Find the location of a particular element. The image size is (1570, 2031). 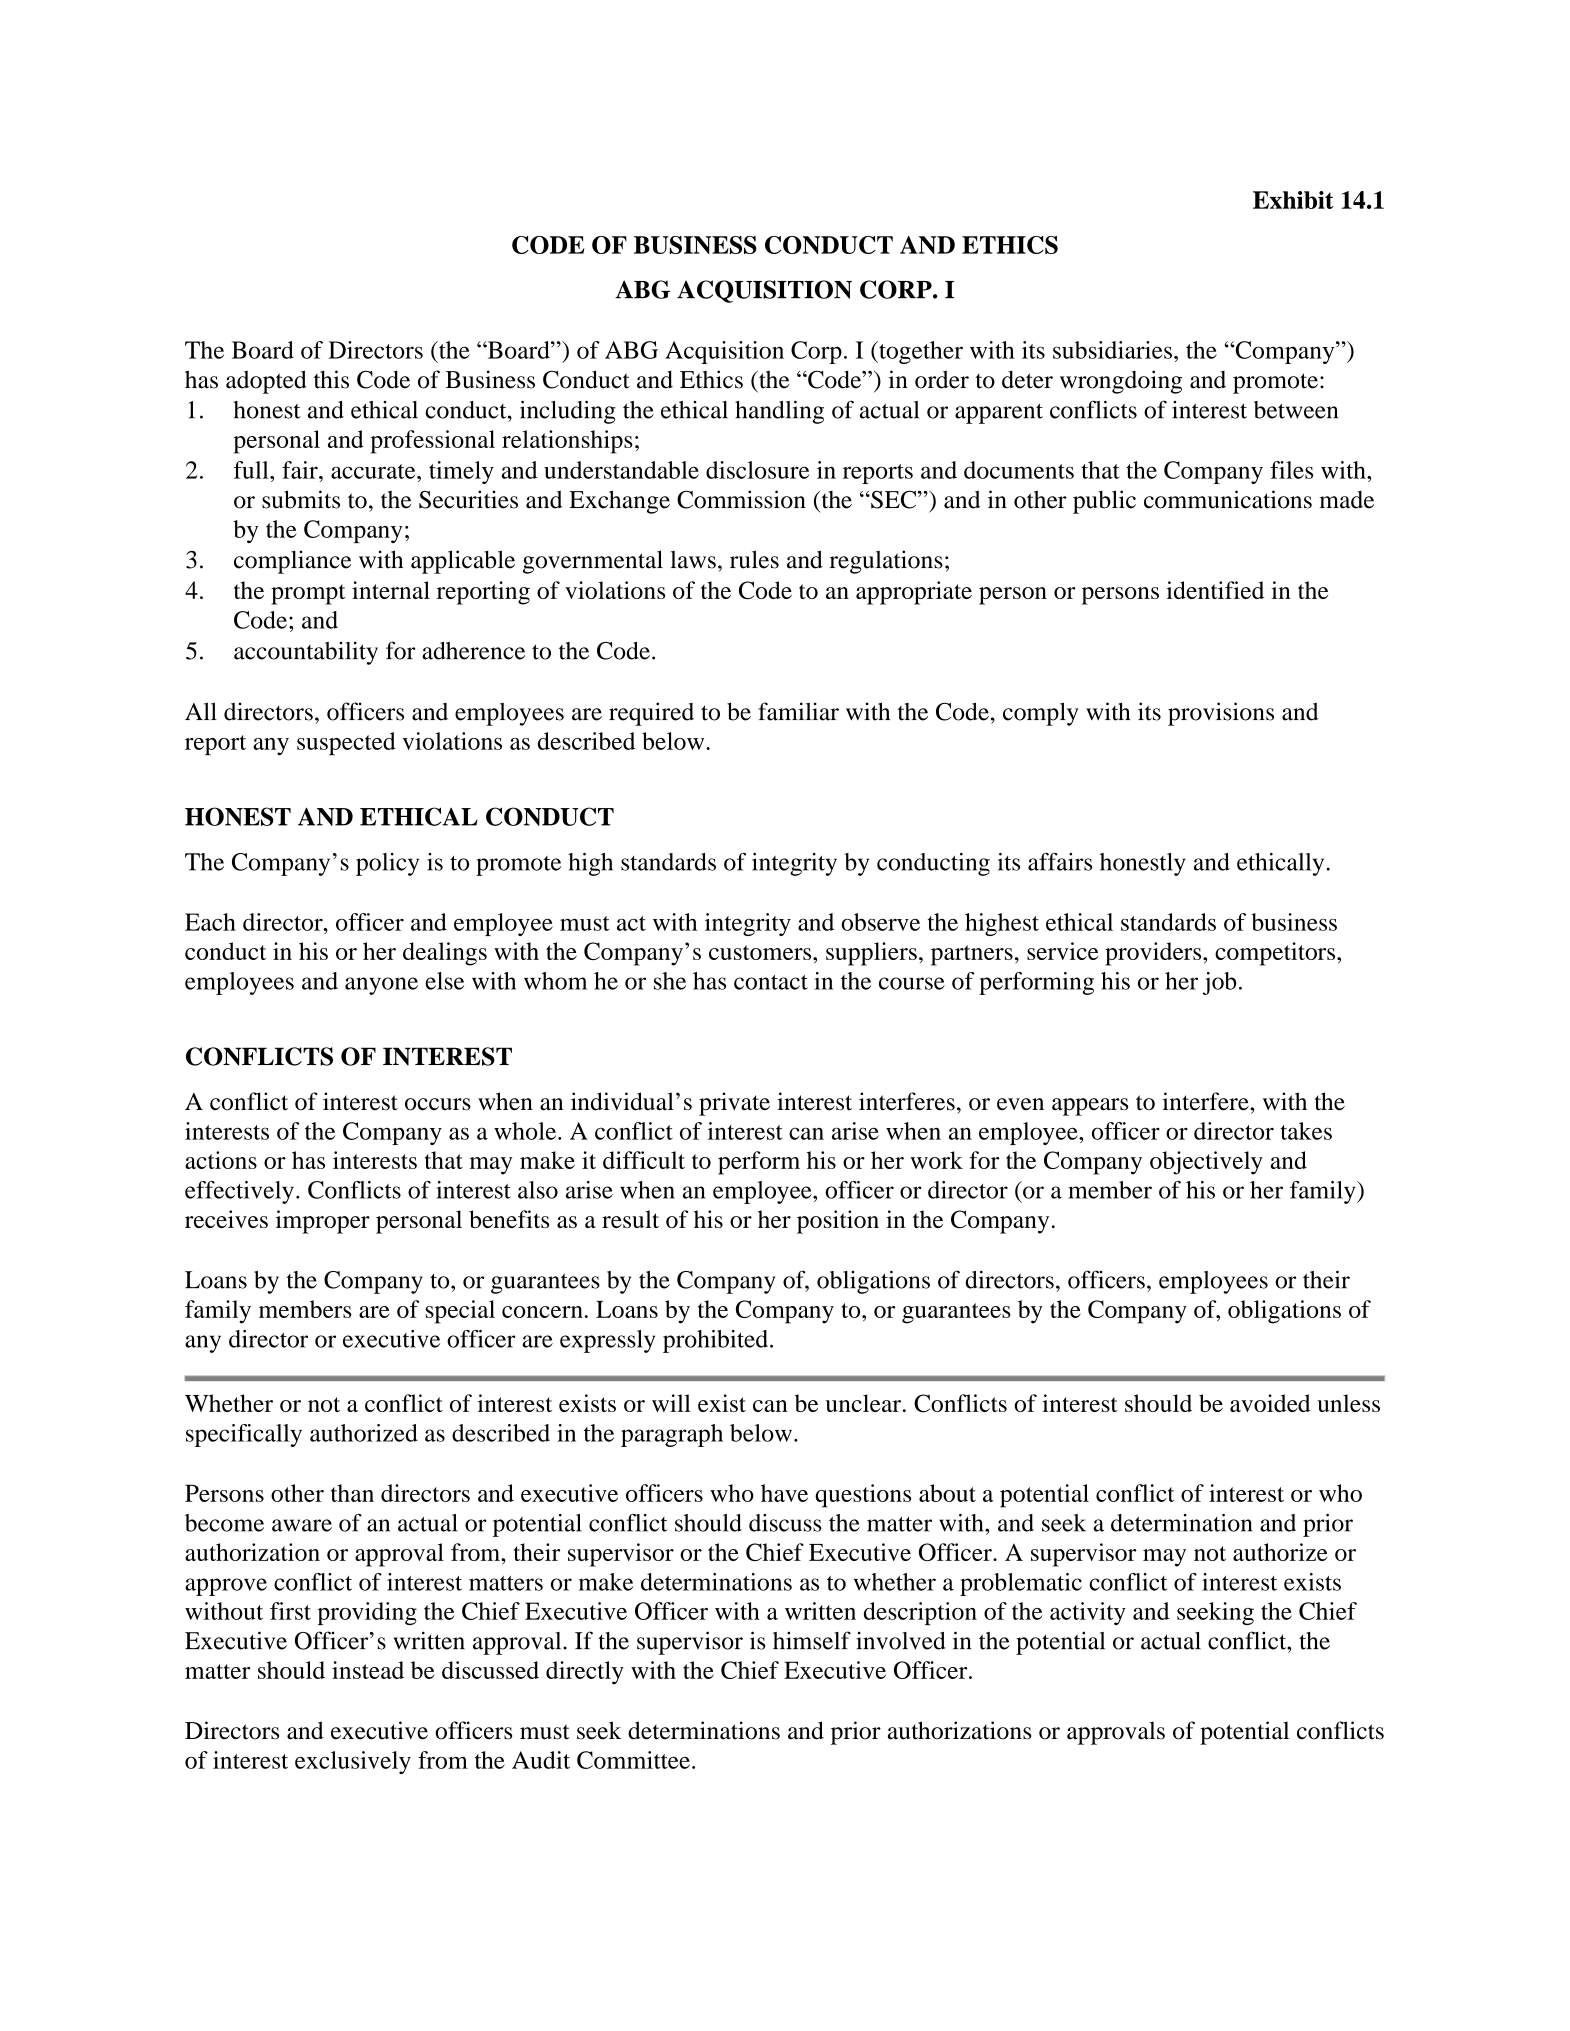

this is located at coordinates (331, 379).
